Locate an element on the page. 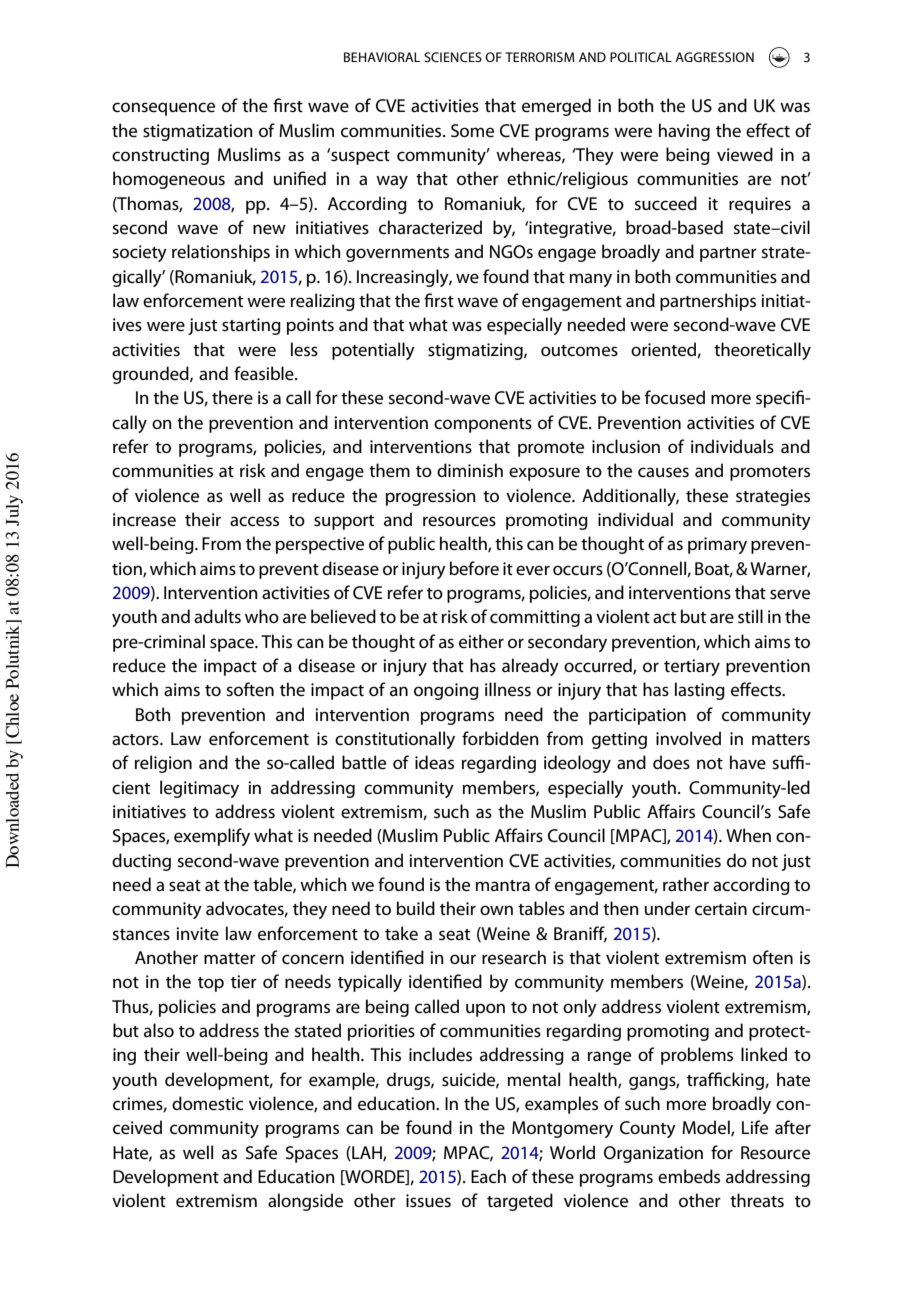  SCIENCES is located at coordinates (453, 57).
